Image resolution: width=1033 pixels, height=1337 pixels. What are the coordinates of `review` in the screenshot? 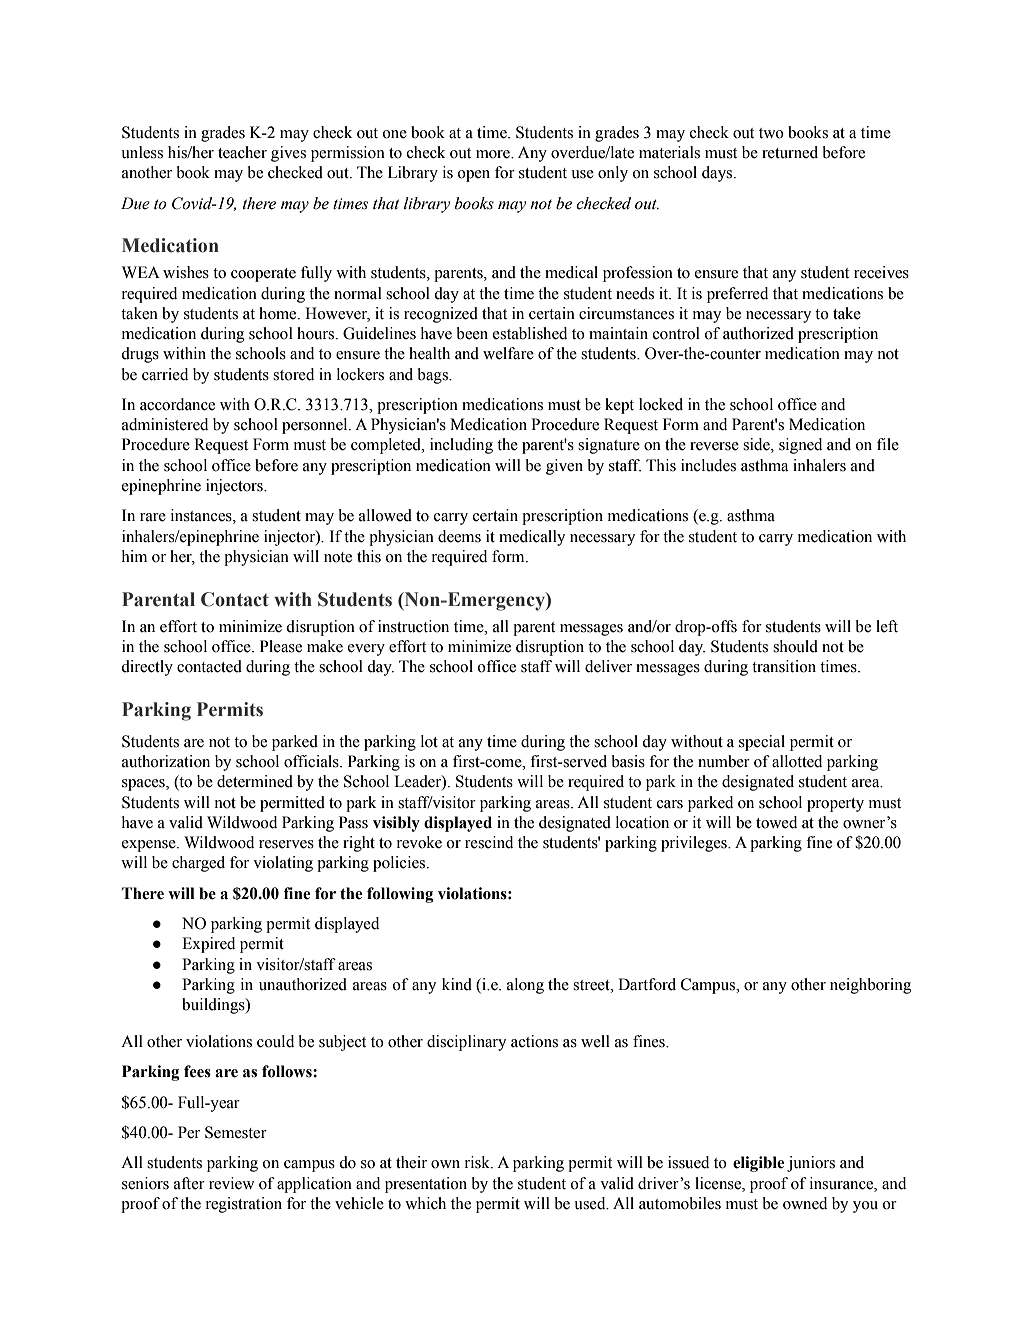 It's located at (231, 1183).
